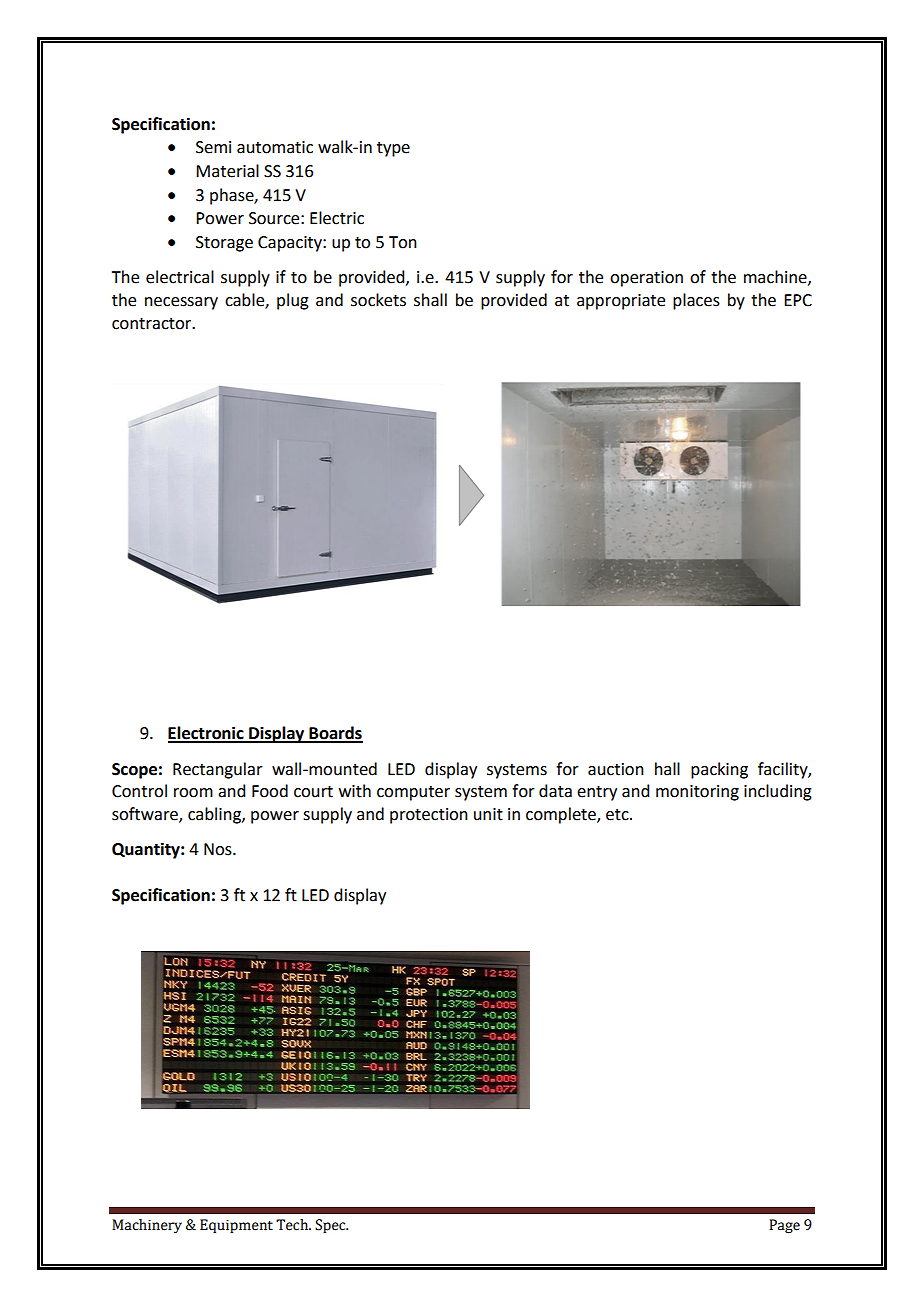 The width and height of the document is (924, 1307). What do you see at coordinates (488, 814) in the document?
I see `unit` at bounding box center [488, 814].
